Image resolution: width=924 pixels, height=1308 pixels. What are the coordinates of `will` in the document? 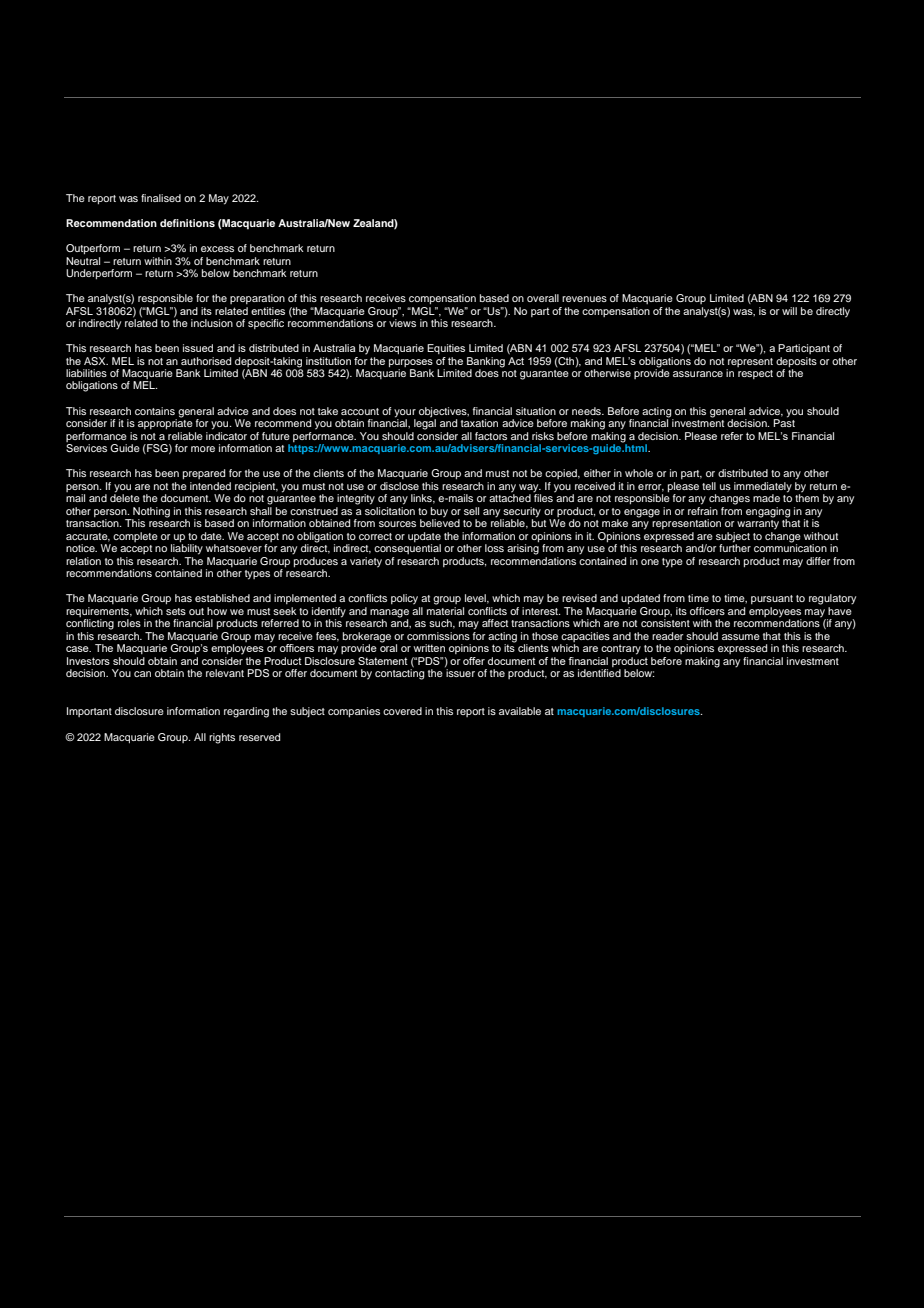 It's located at (789, 311).
